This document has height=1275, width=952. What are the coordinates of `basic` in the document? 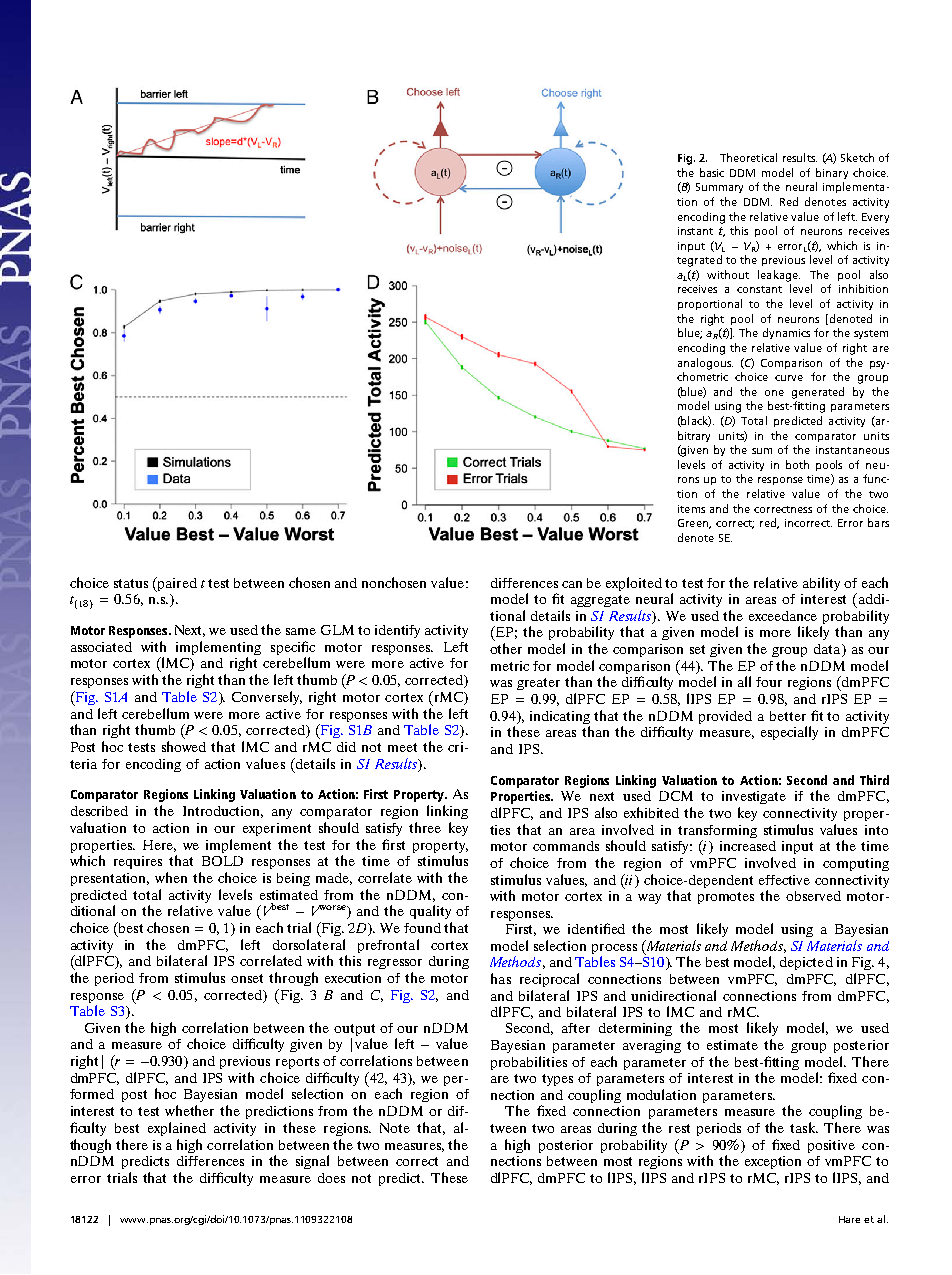 It's located at (712, 172).
